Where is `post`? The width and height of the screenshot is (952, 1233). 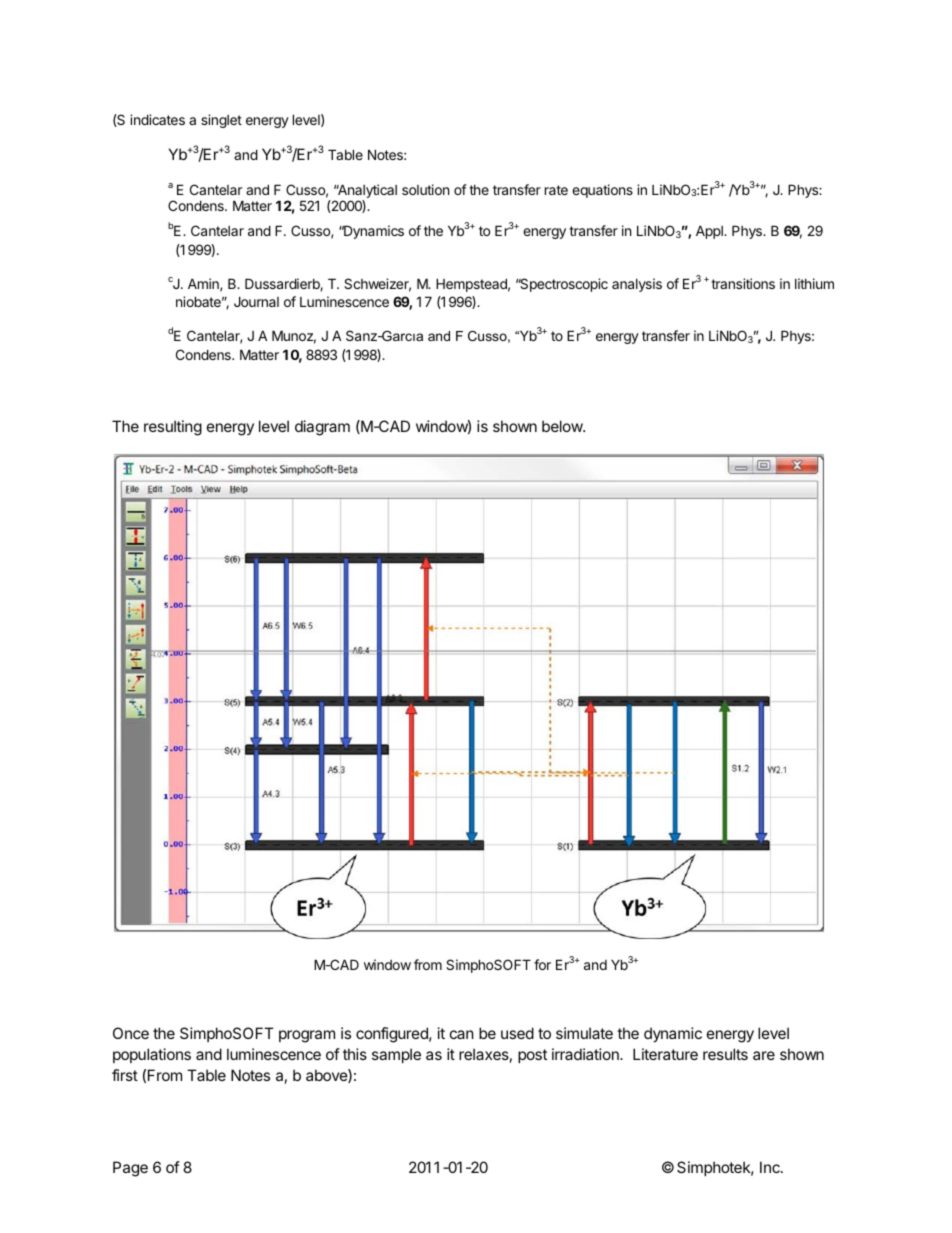
post is located at coordinates (532, 1056).
